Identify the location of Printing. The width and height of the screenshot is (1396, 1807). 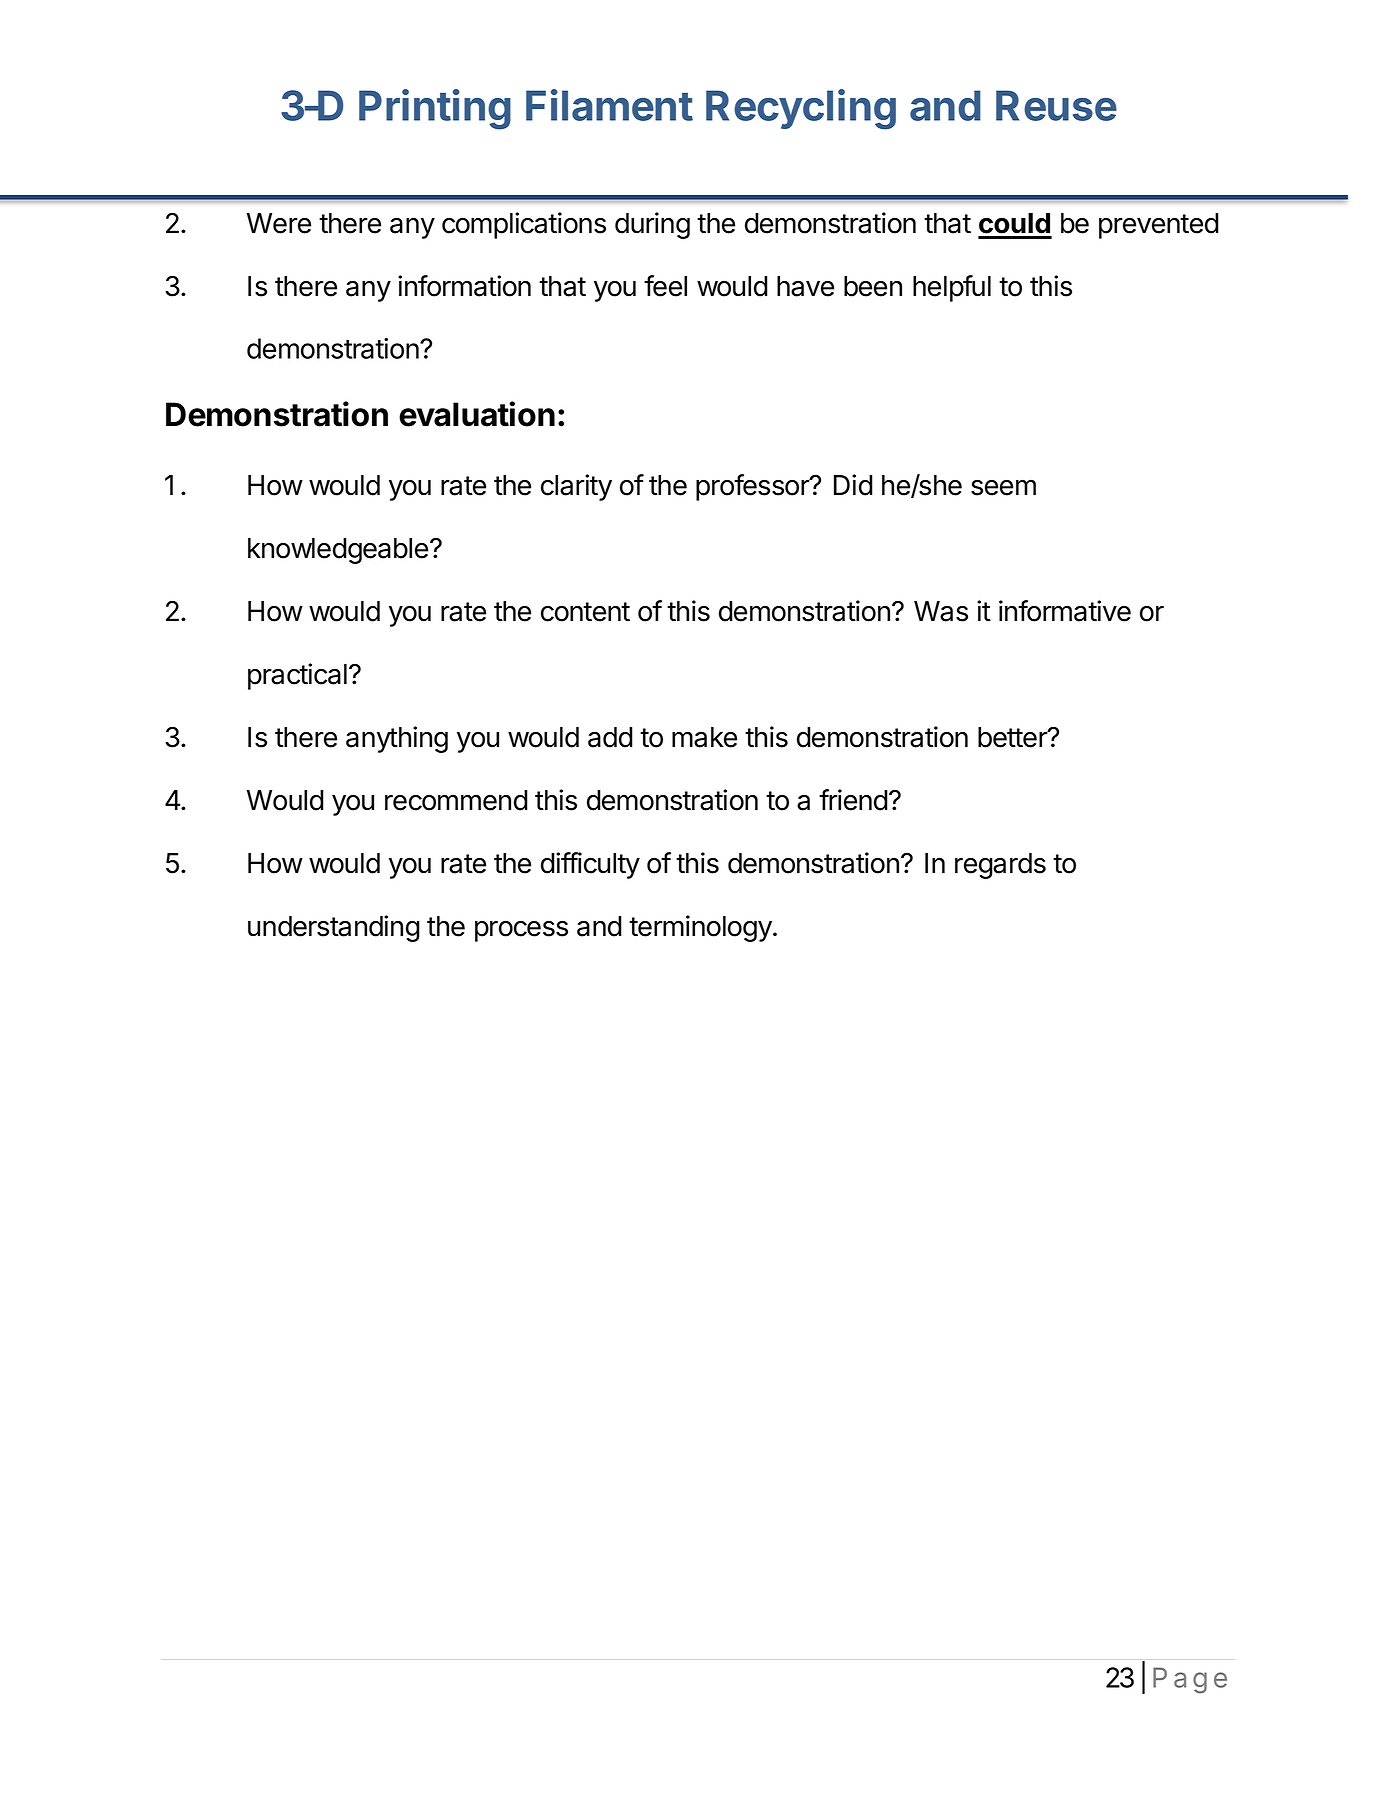
(435, 109).
